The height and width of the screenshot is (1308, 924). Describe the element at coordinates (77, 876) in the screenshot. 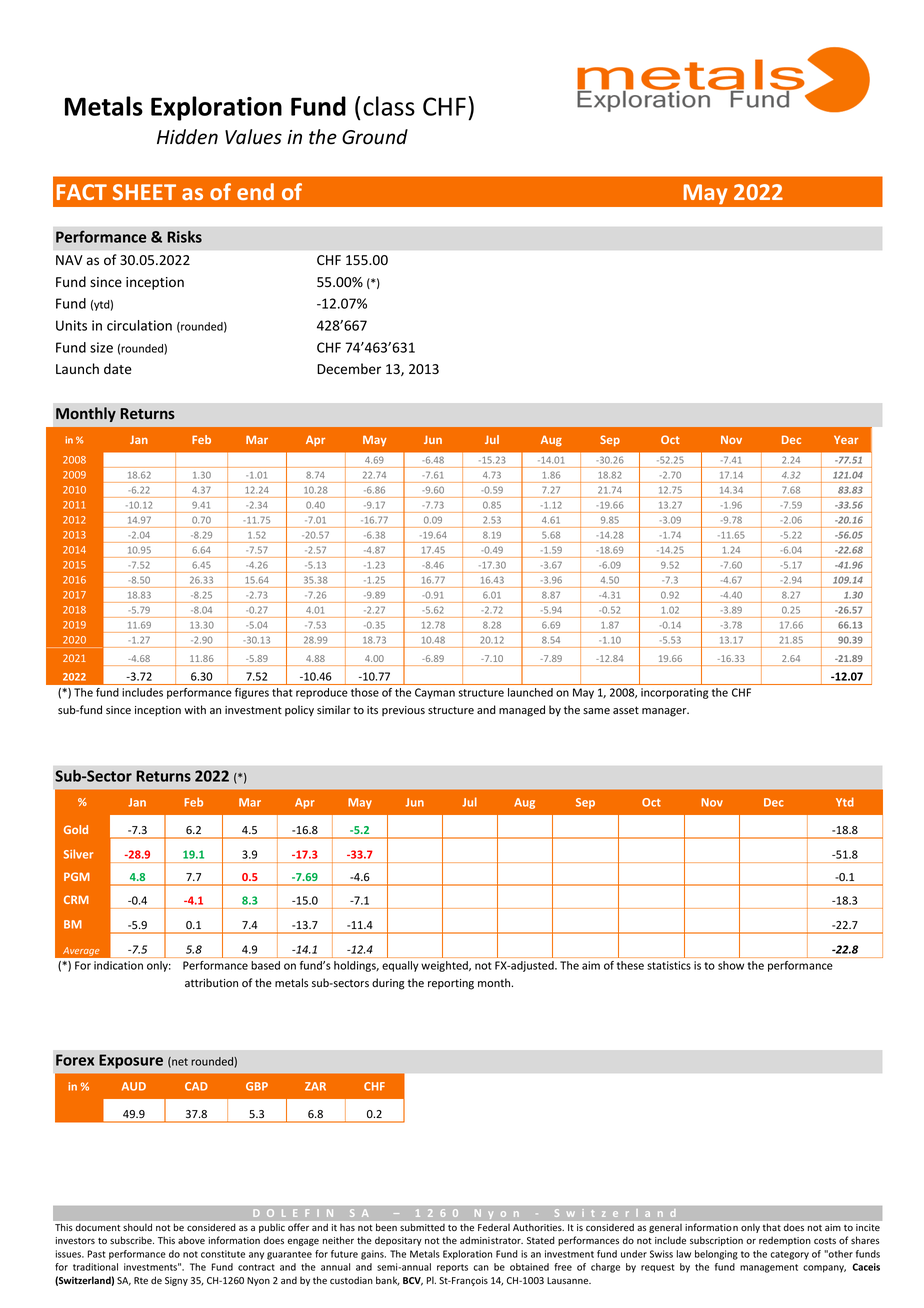

I see `PGM` at that location.
